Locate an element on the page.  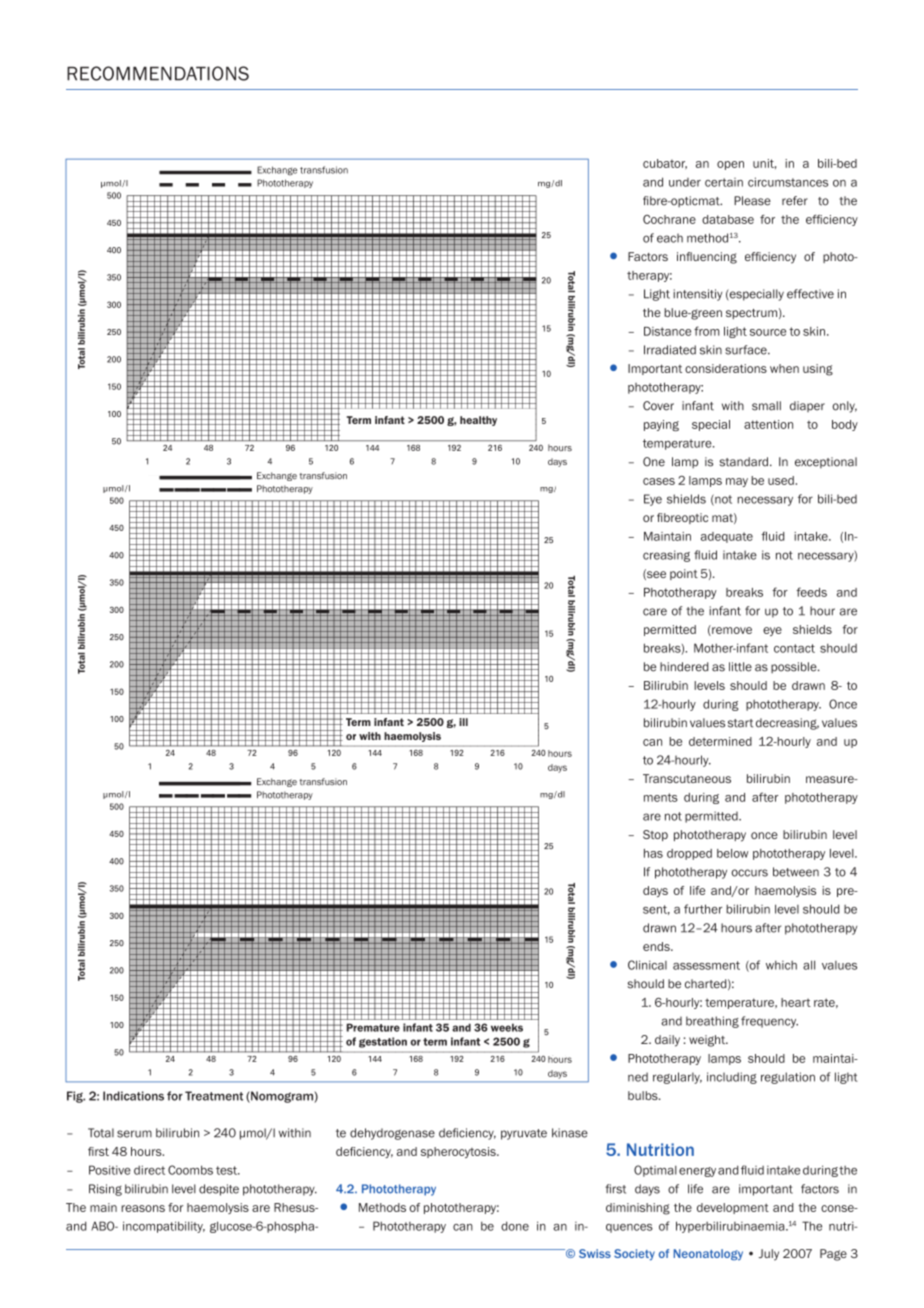
has is located at coordinates (653, 853).
